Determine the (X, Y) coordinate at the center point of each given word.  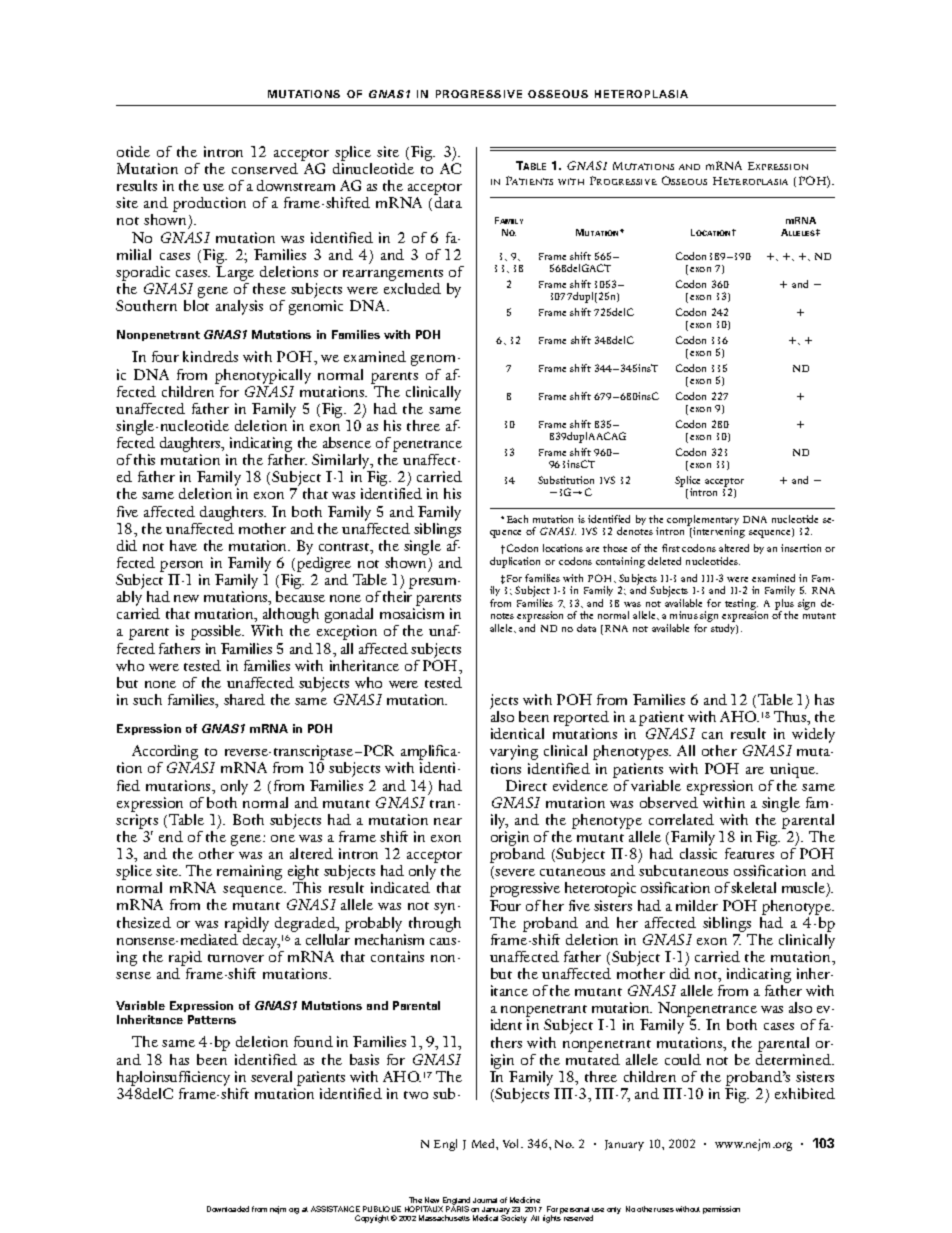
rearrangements (393, 276)
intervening (718, 532)
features (749, 853)
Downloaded (228, 1209)
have (183, 545)
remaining (249, 872)
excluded (412, 288)
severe (515, 872)
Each (517, 519)
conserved (265, 168)
